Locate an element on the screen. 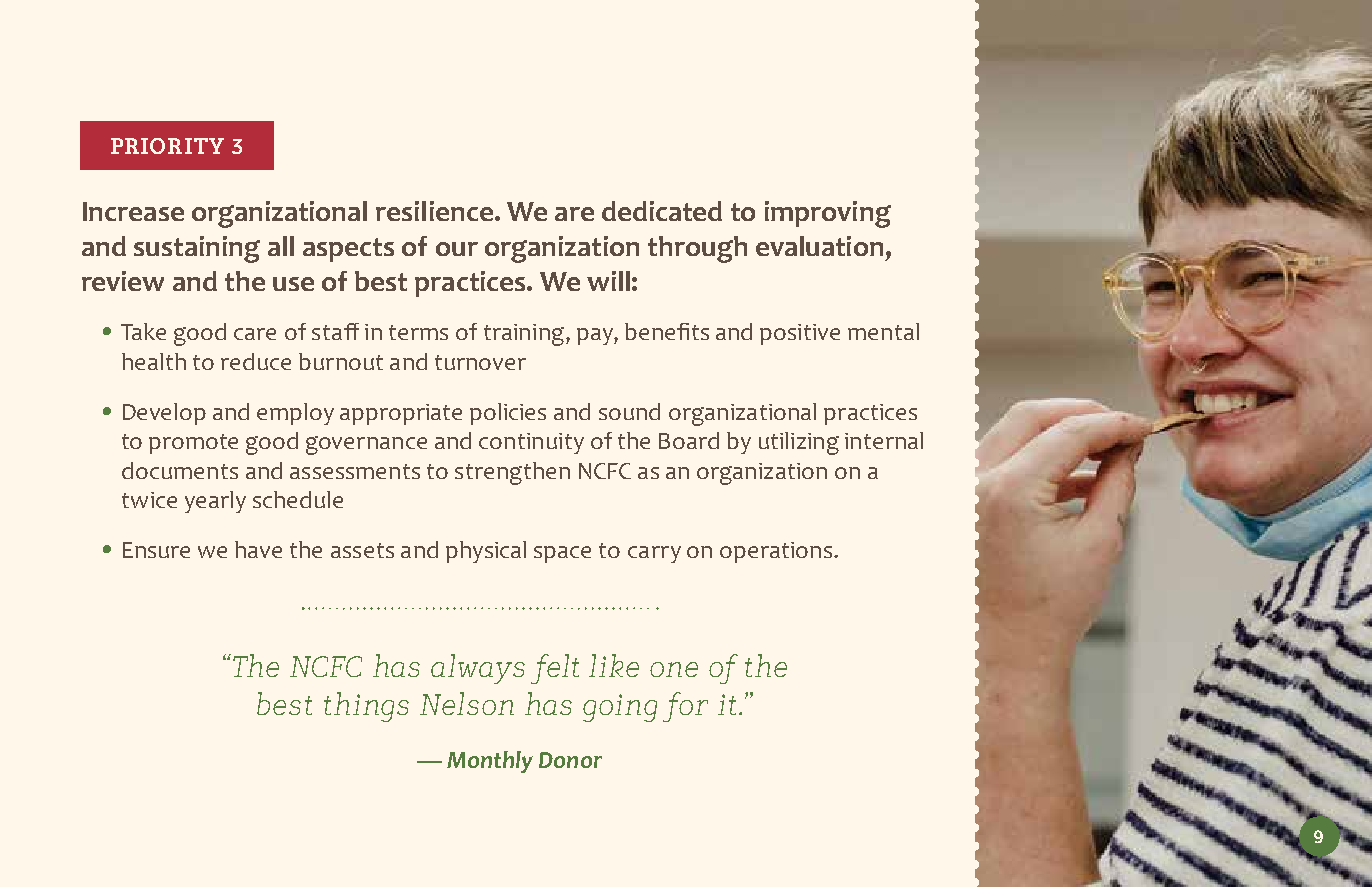  utilizing is located at coordinates (799, 443).
